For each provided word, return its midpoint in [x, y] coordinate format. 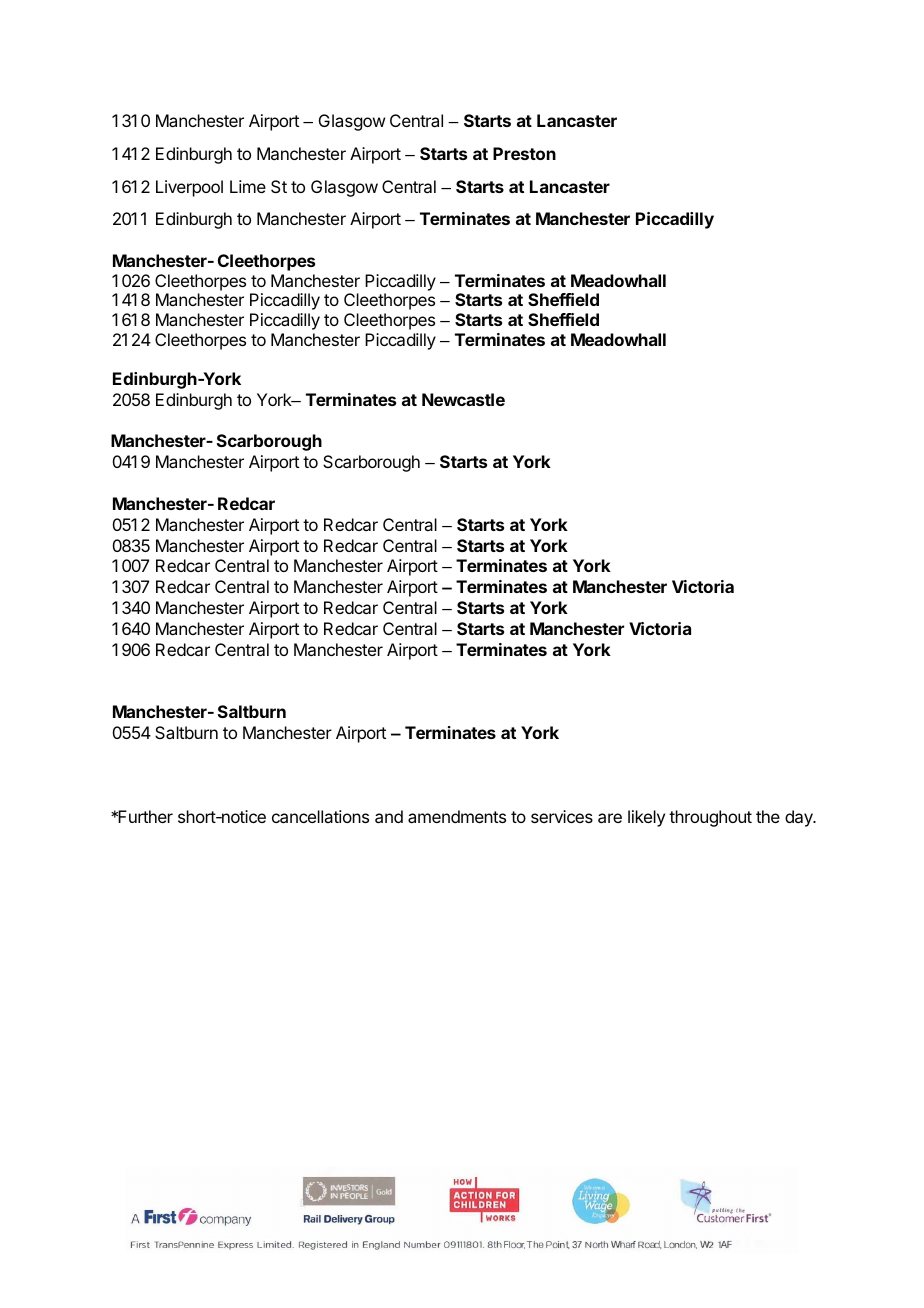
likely [646, 818]
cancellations [320, 816]
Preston [524, 153]
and [389, 816]
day [800, 818]
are [610, 818]
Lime [248, 186]
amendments [457, 816]
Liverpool [189, 188]
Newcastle [463, 399]
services [562, 816]
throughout [710, 818]
